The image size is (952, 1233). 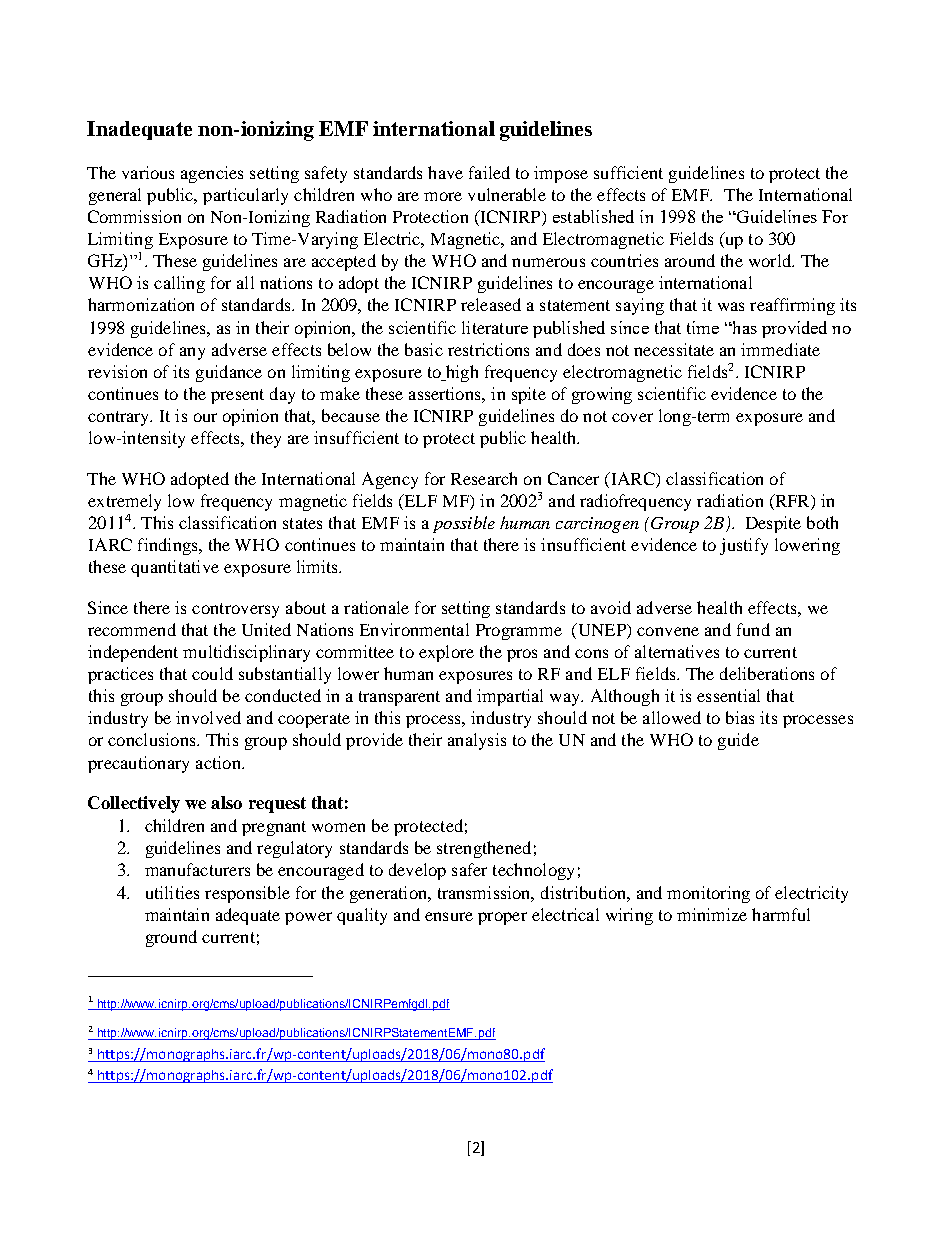 What do you see at coordinates (632, 417) in the page?
I see `cover` at bounding box center [632, 417].
